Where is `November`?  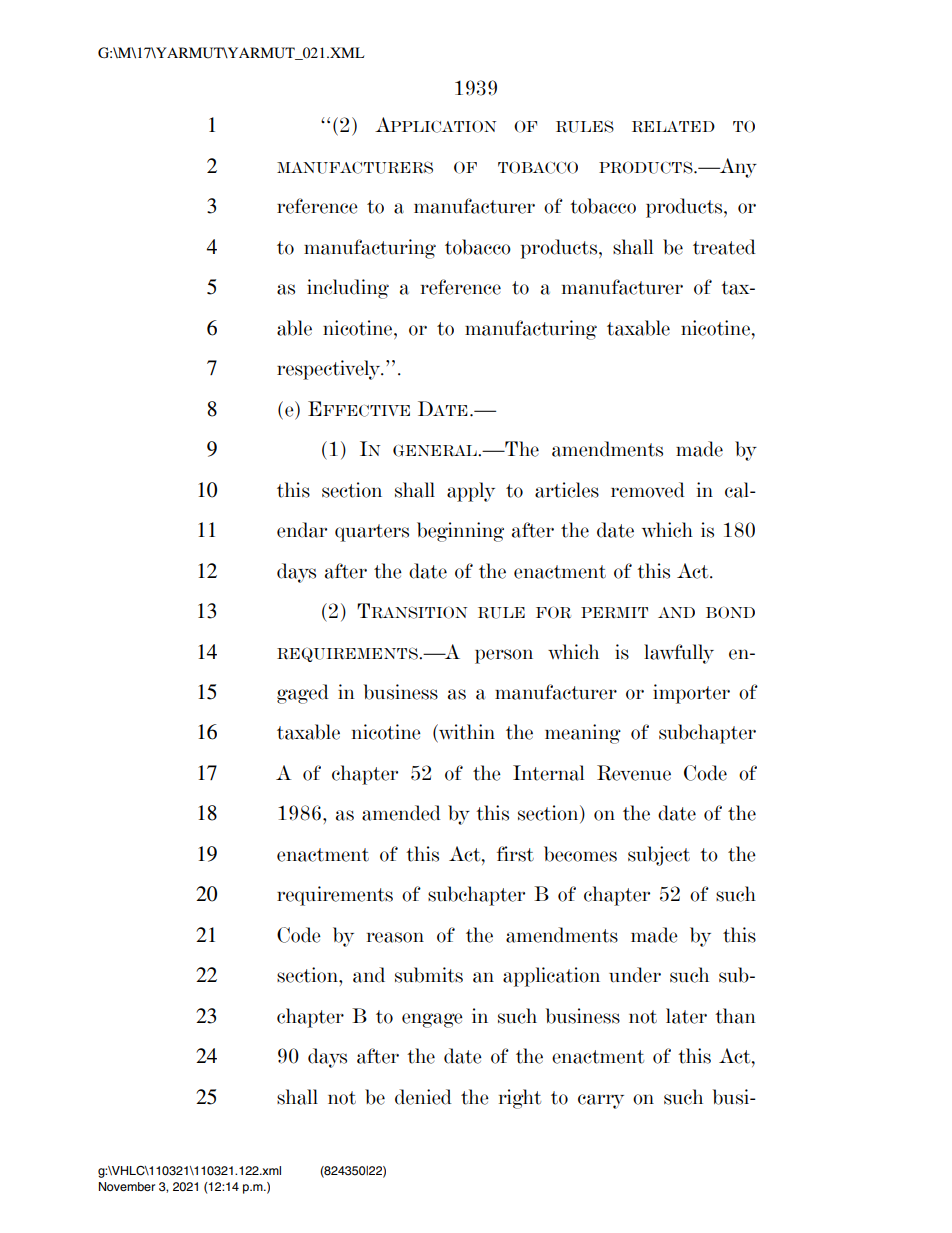
November is located at coordinates (127, 1186).
